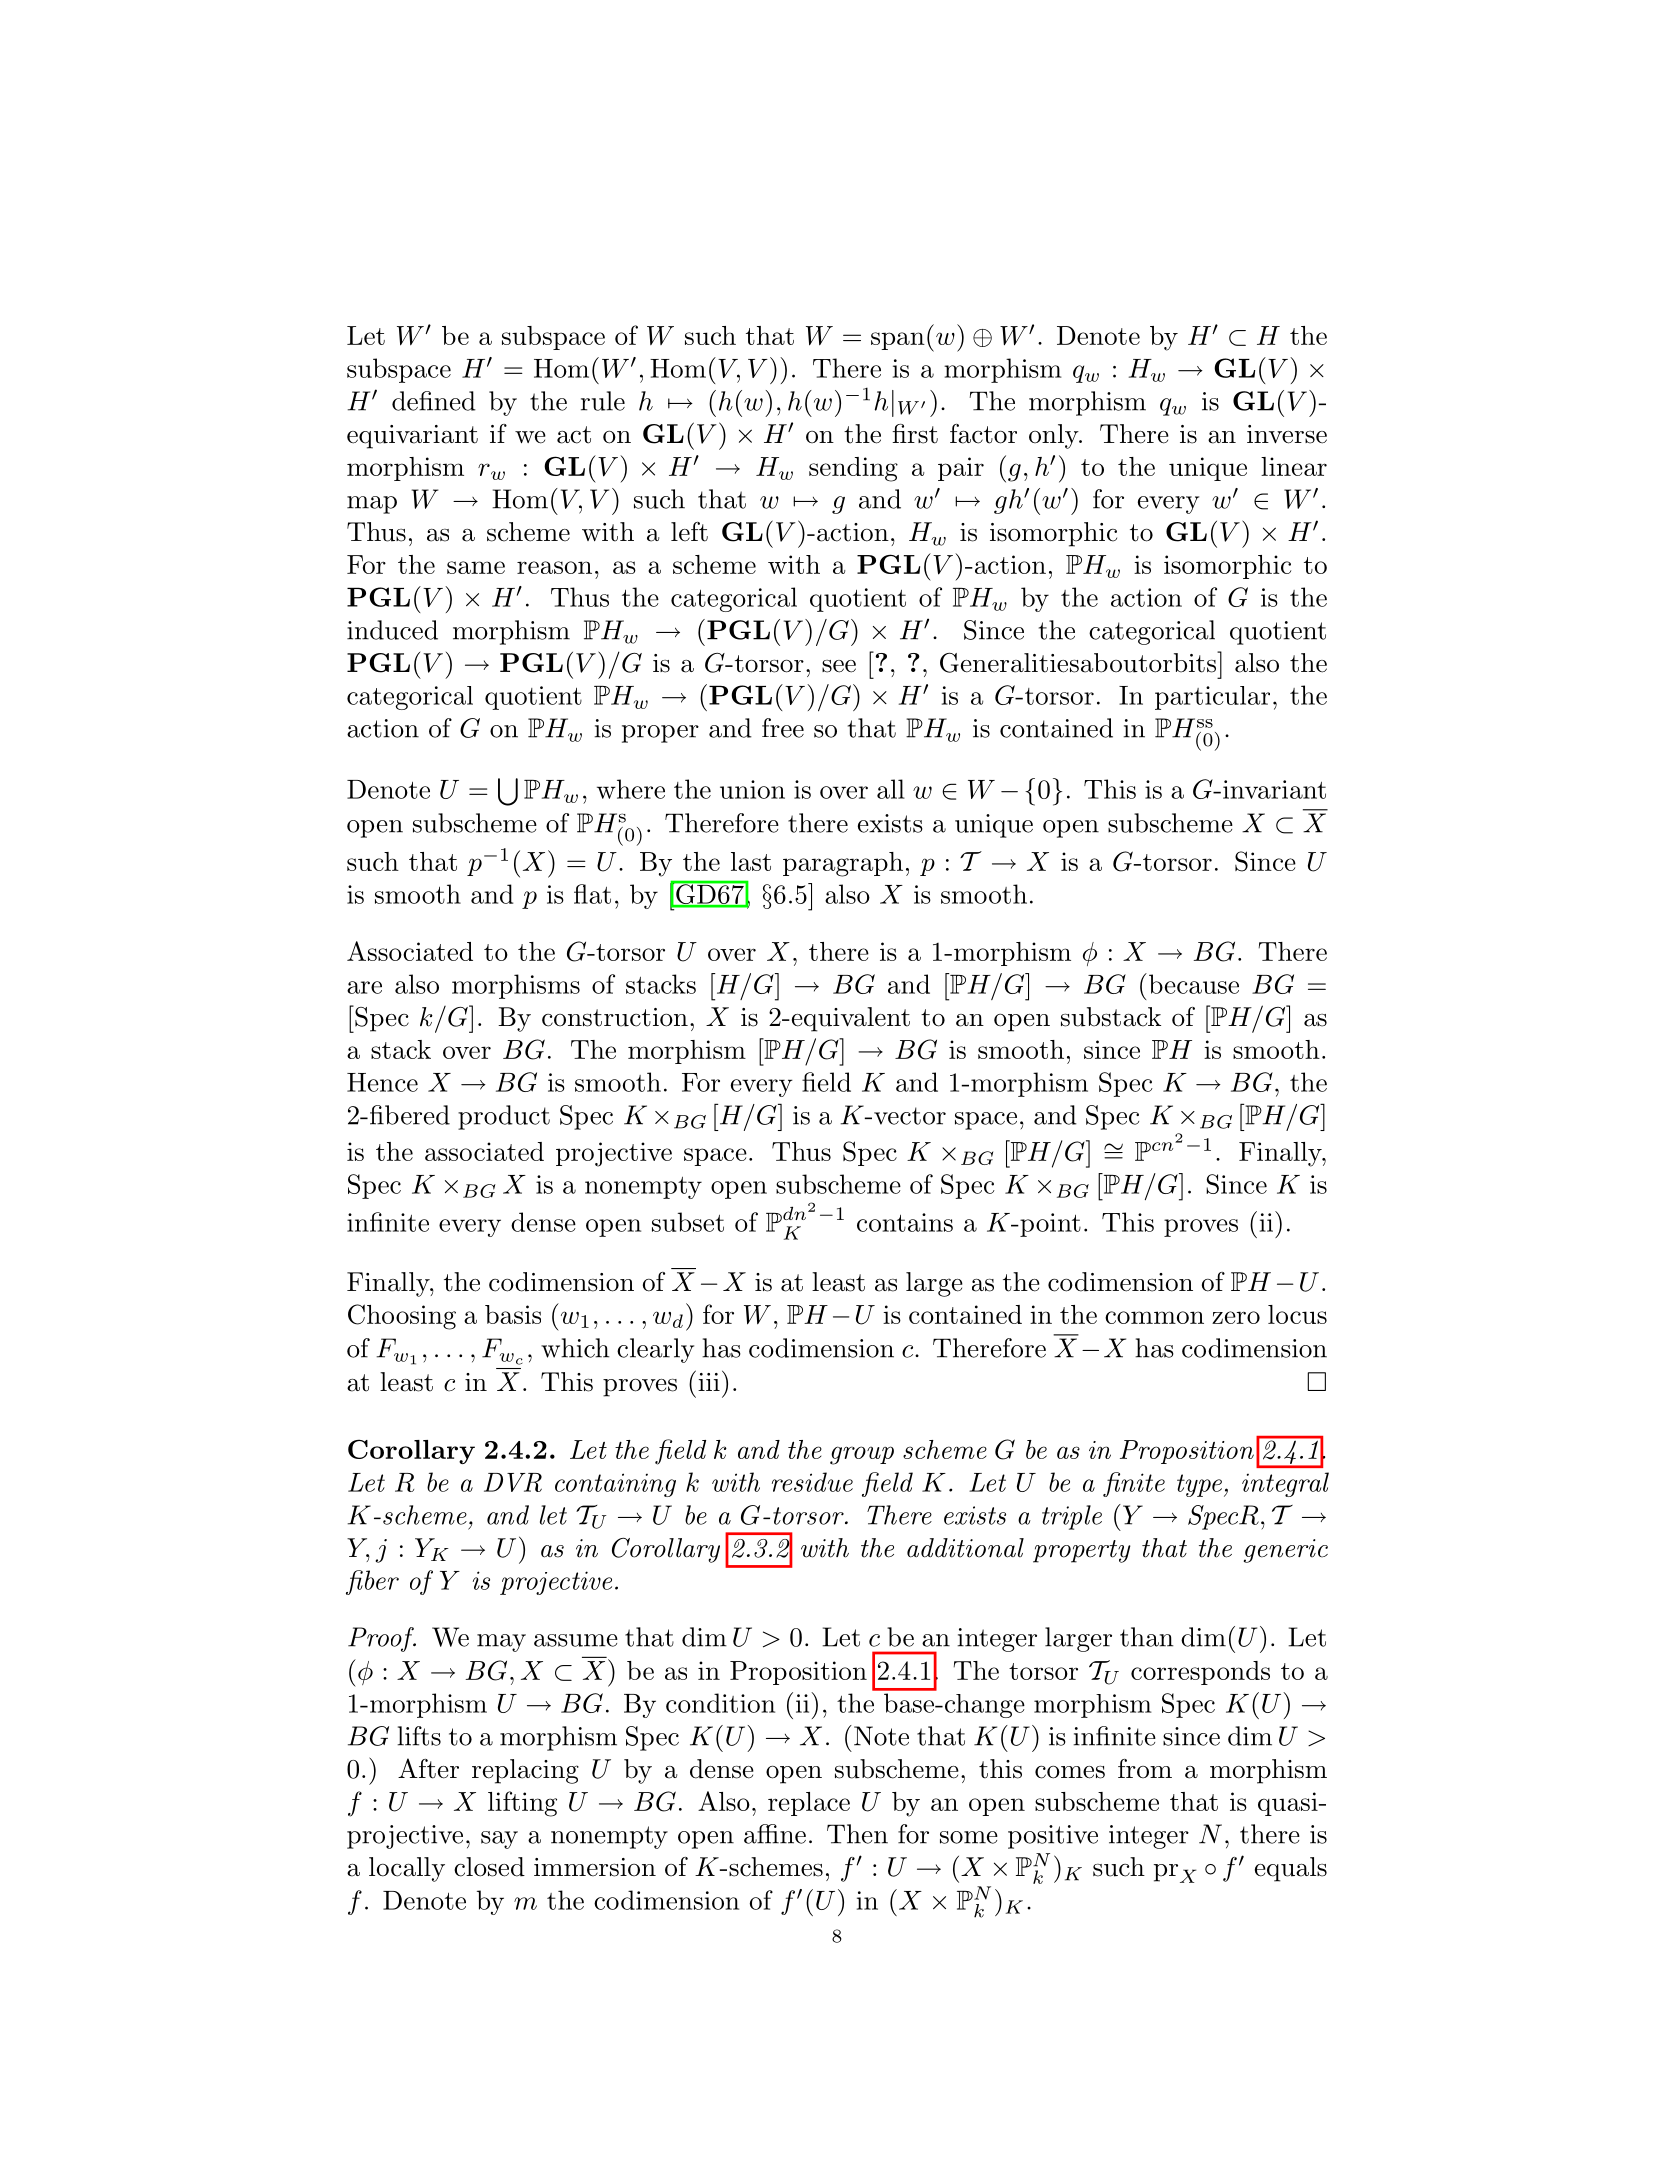 The image size is (1674, 2167). What do you see at coordinates (592, 894) in the screenshot?
I see `flat` at bounding box center [592, 894].
